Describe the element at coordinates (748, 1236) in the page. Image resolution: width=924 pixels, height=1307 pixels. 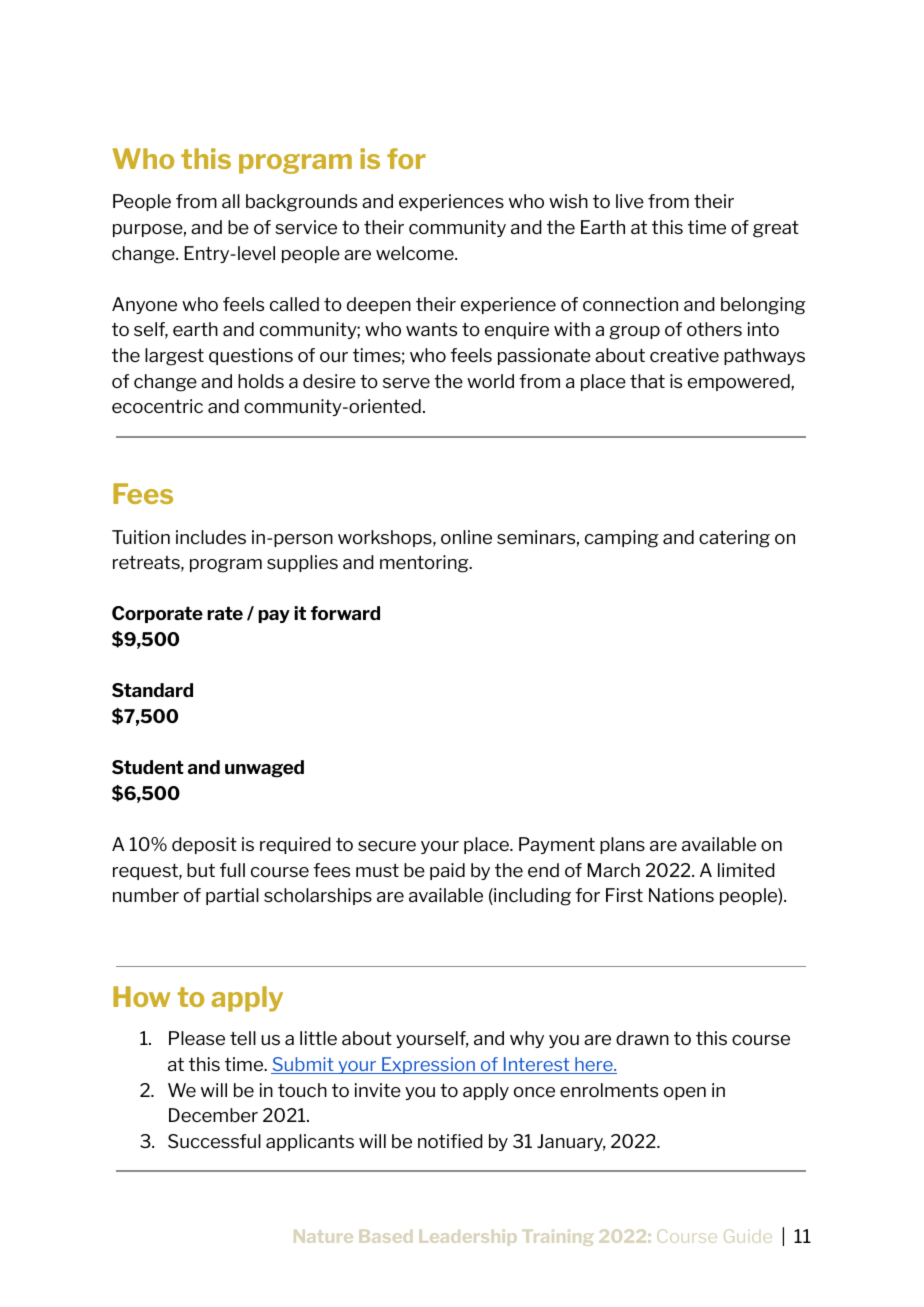
I see `Guide` at that location.
